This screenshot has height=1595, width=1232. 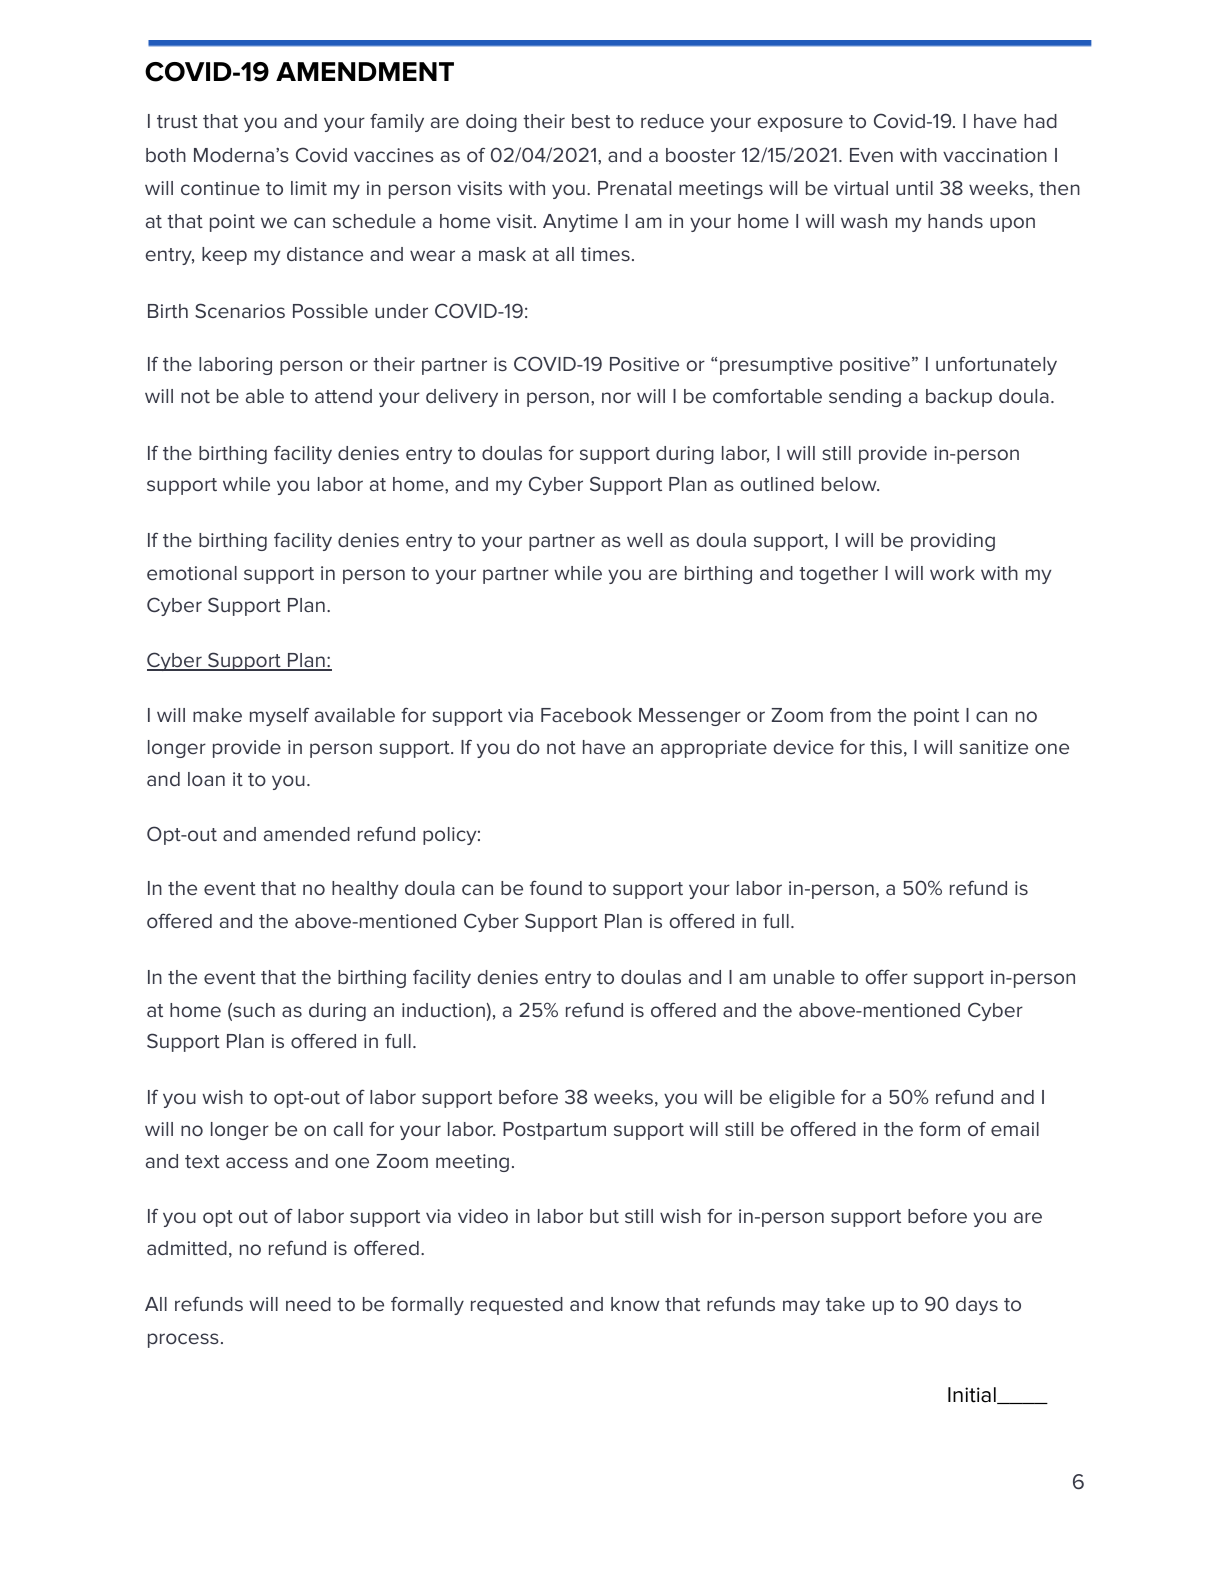 What do you see at coordinates (556, 887) in the screenshot?
I see `found` at bounding box center [556, 887].
